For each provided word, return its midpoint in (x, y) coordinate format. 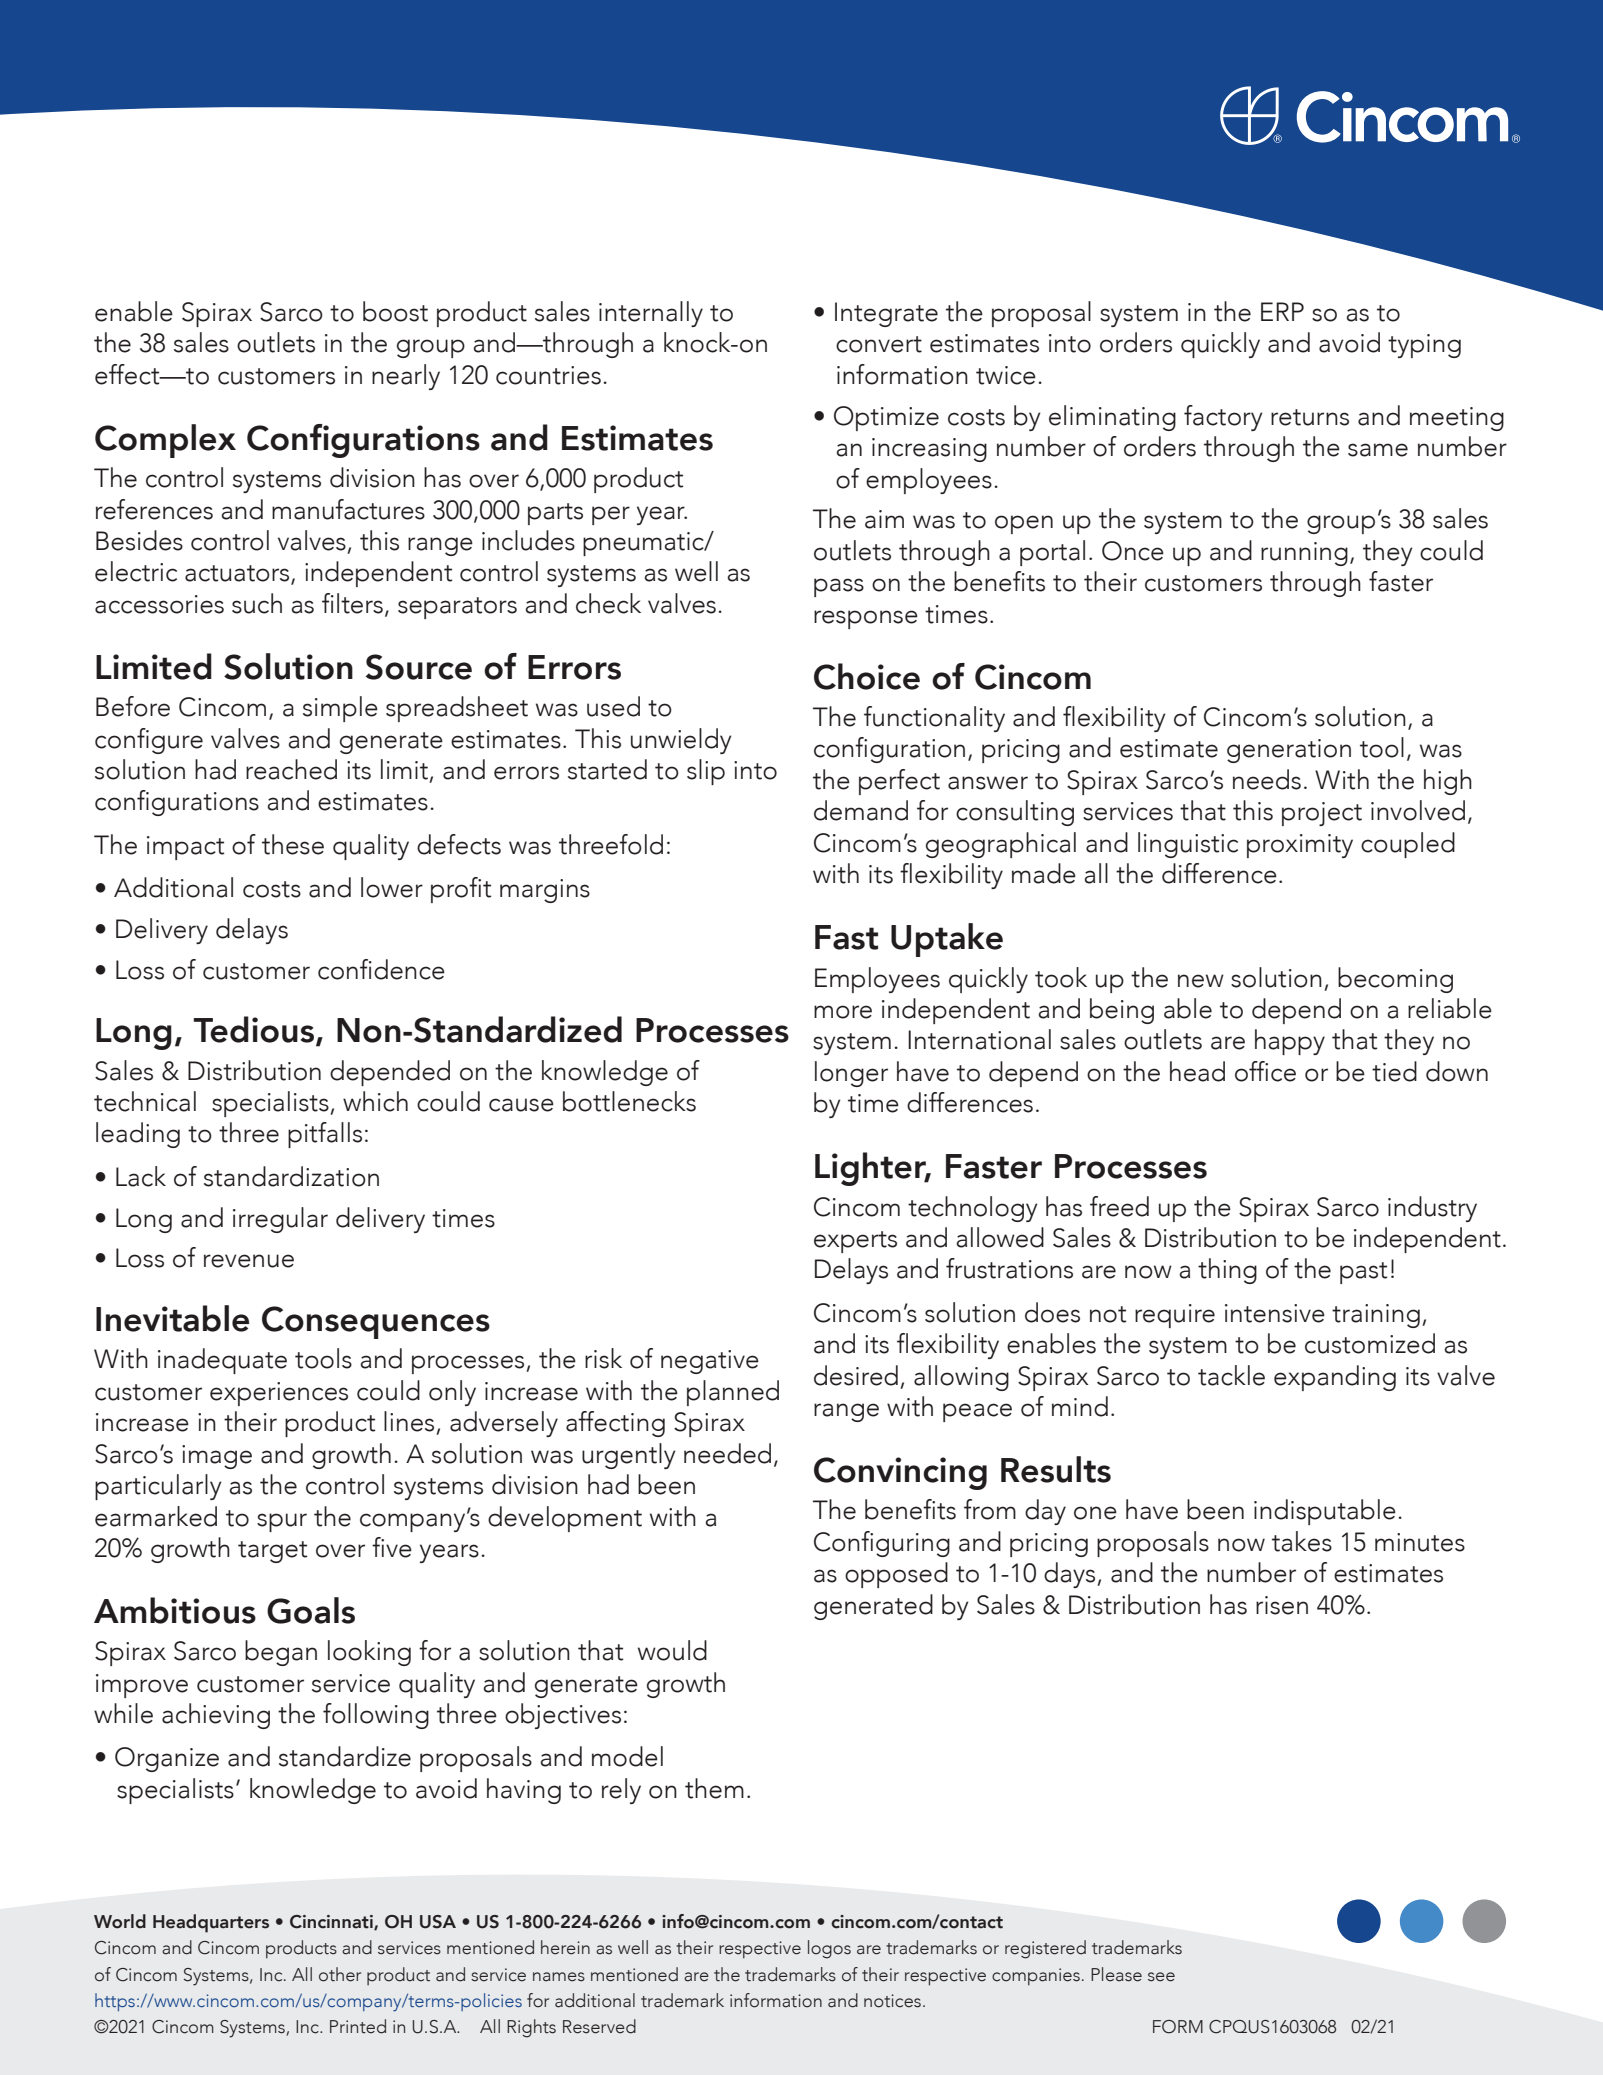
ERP (1282, 311)
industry (1432, 1209)
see (1161, 1977)
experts (855, 1242)
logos (829, 1949)
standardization (291, 1176)
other (340, 1974)
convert (879, 344)
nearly (406, 377)
